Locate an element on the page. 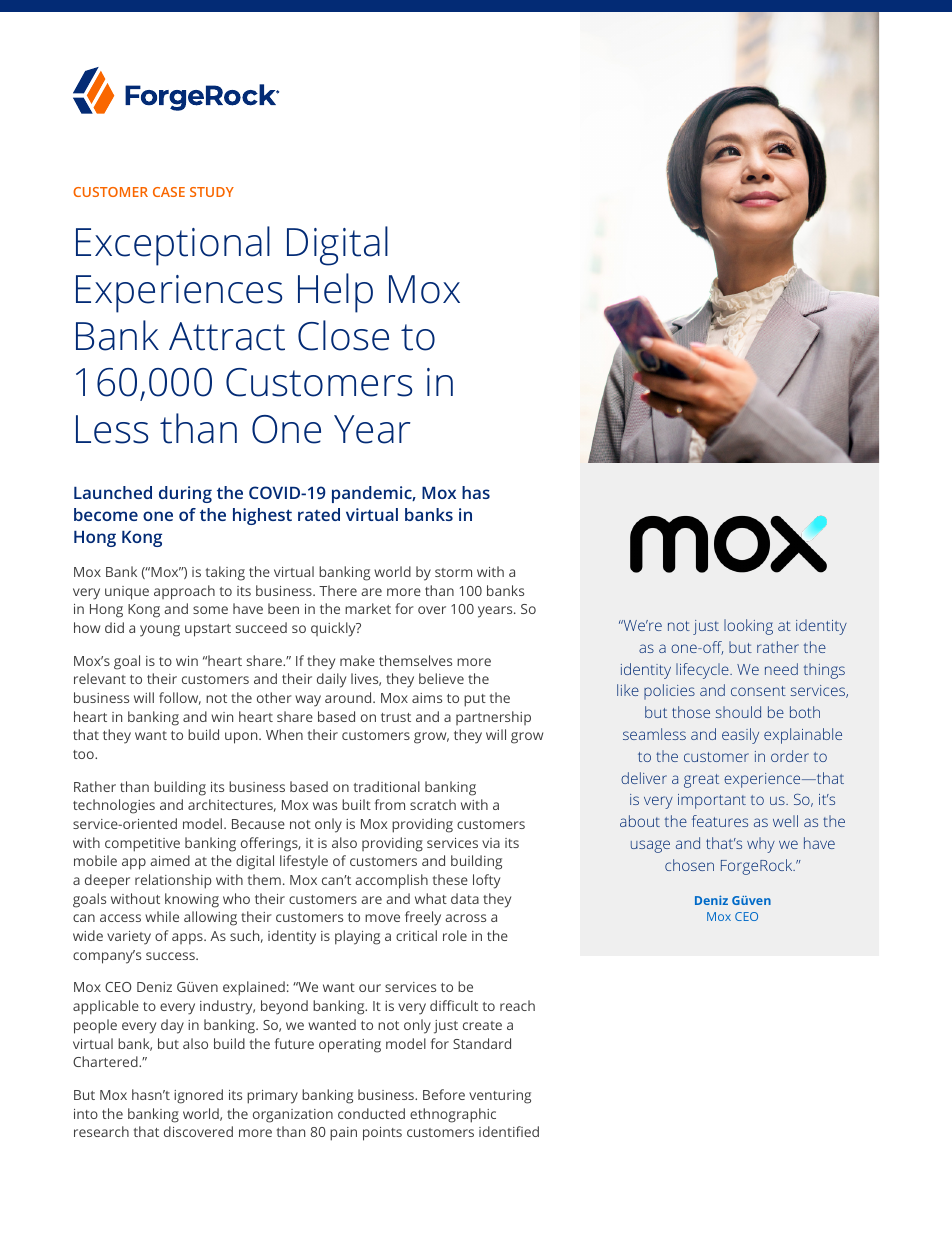 The image size is (952, 1233). identified is located at coordinates (509, 1131).
